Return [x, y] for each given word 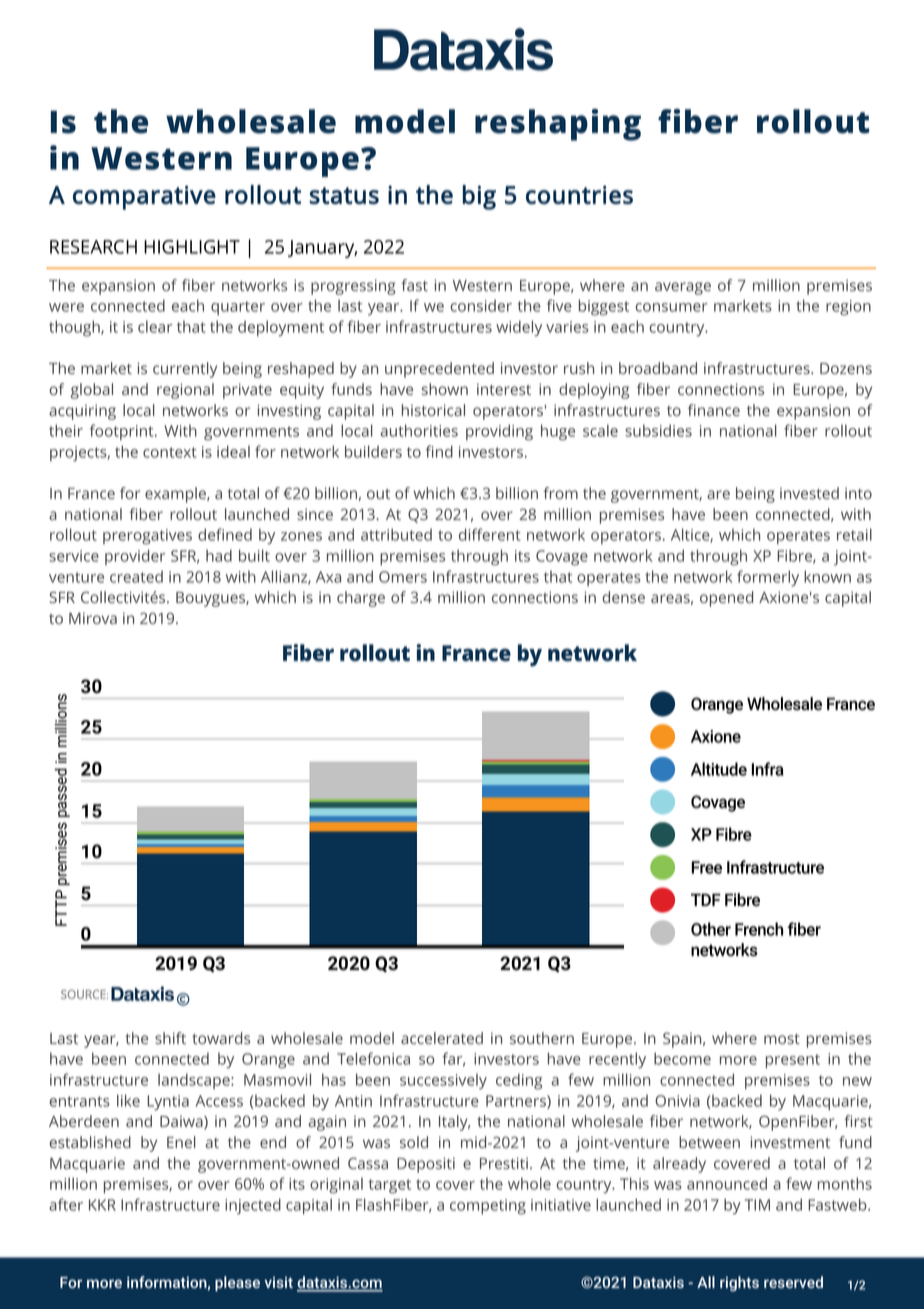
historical [433, 410]
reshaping [558, 125]
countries [579, 194]
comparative [144, 197]
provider [135, 557]
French [759, 929]
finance [714, 410]
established [90, 1142]
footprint [123, 432]
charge [361, 599]
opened [726, 599]
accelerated [442, 1038]
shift [170, 1038]
